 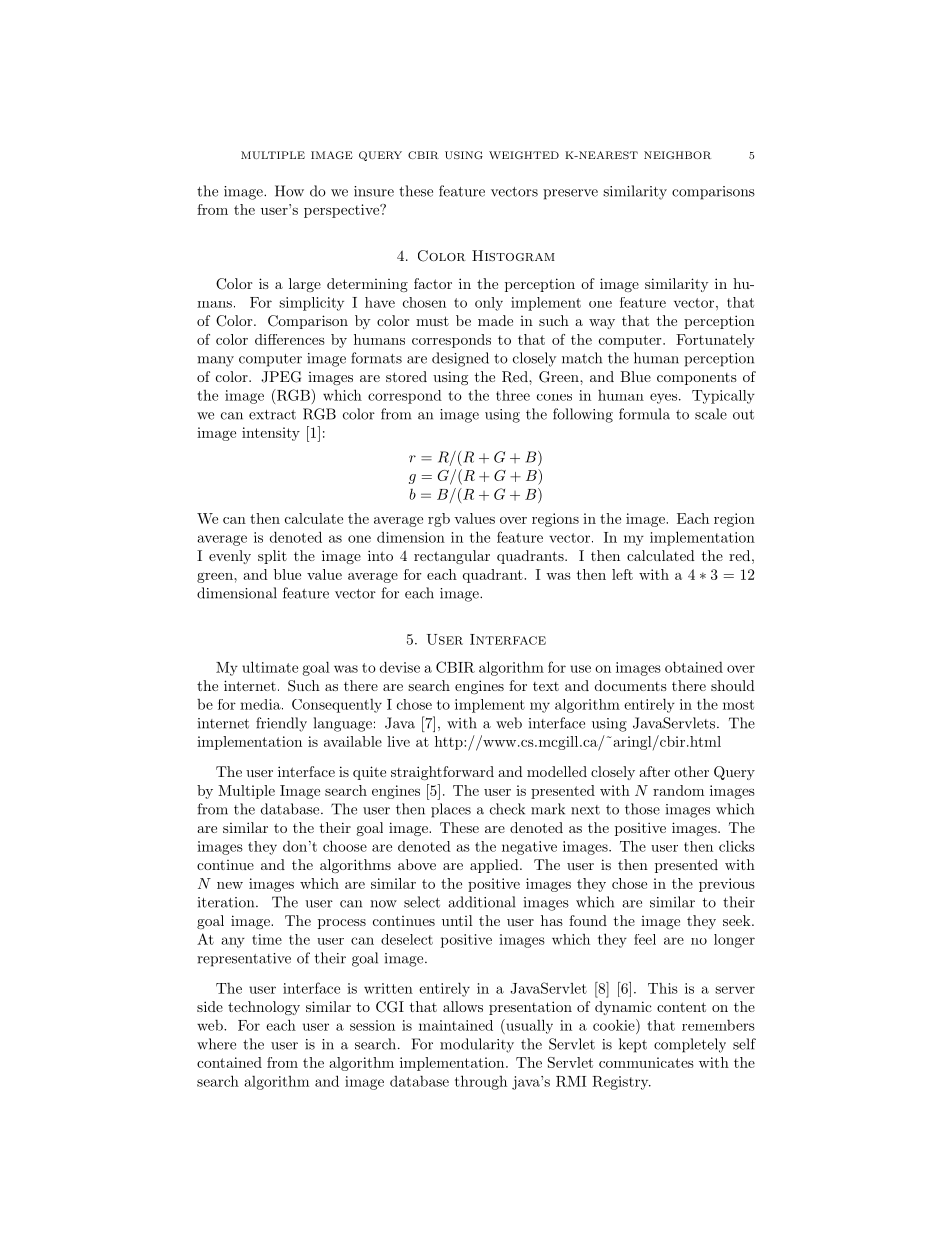 I want to click on ultimate, so click(x=270, y=667).
